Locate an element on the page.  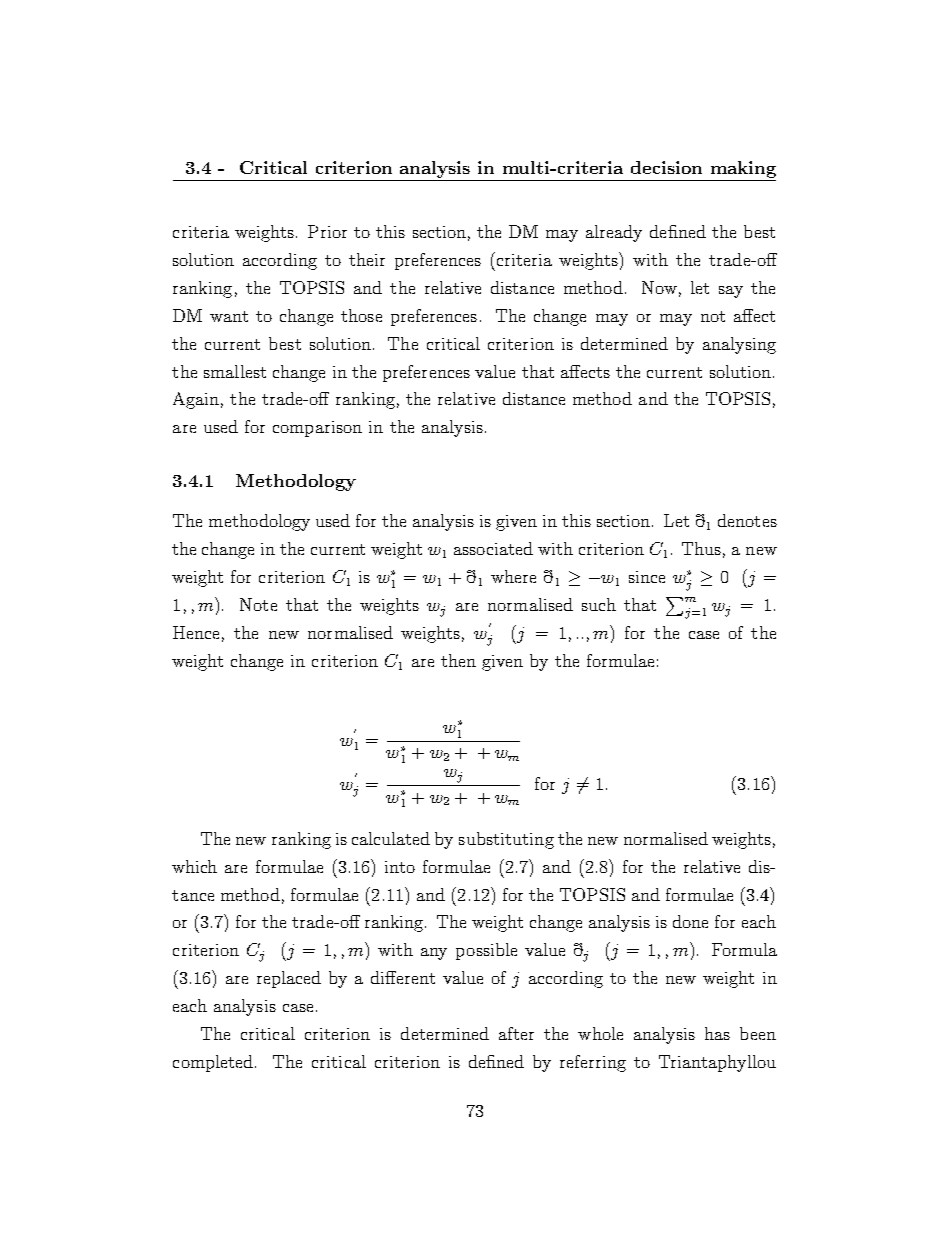
Prior is located at coordinates (327, 231).
